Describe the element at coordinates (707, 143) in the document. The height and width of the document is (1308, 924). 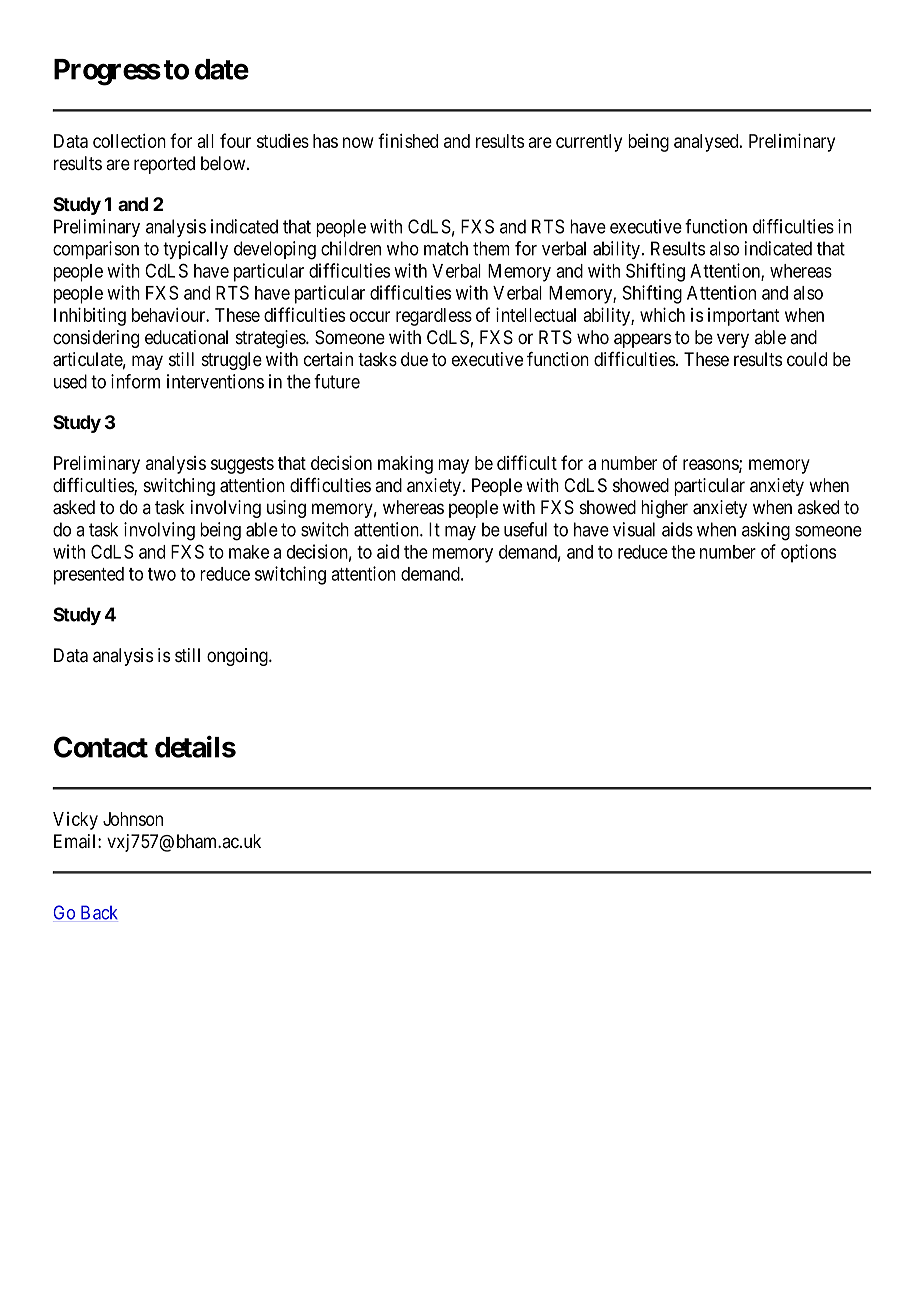
I see `analysed` at that location.
